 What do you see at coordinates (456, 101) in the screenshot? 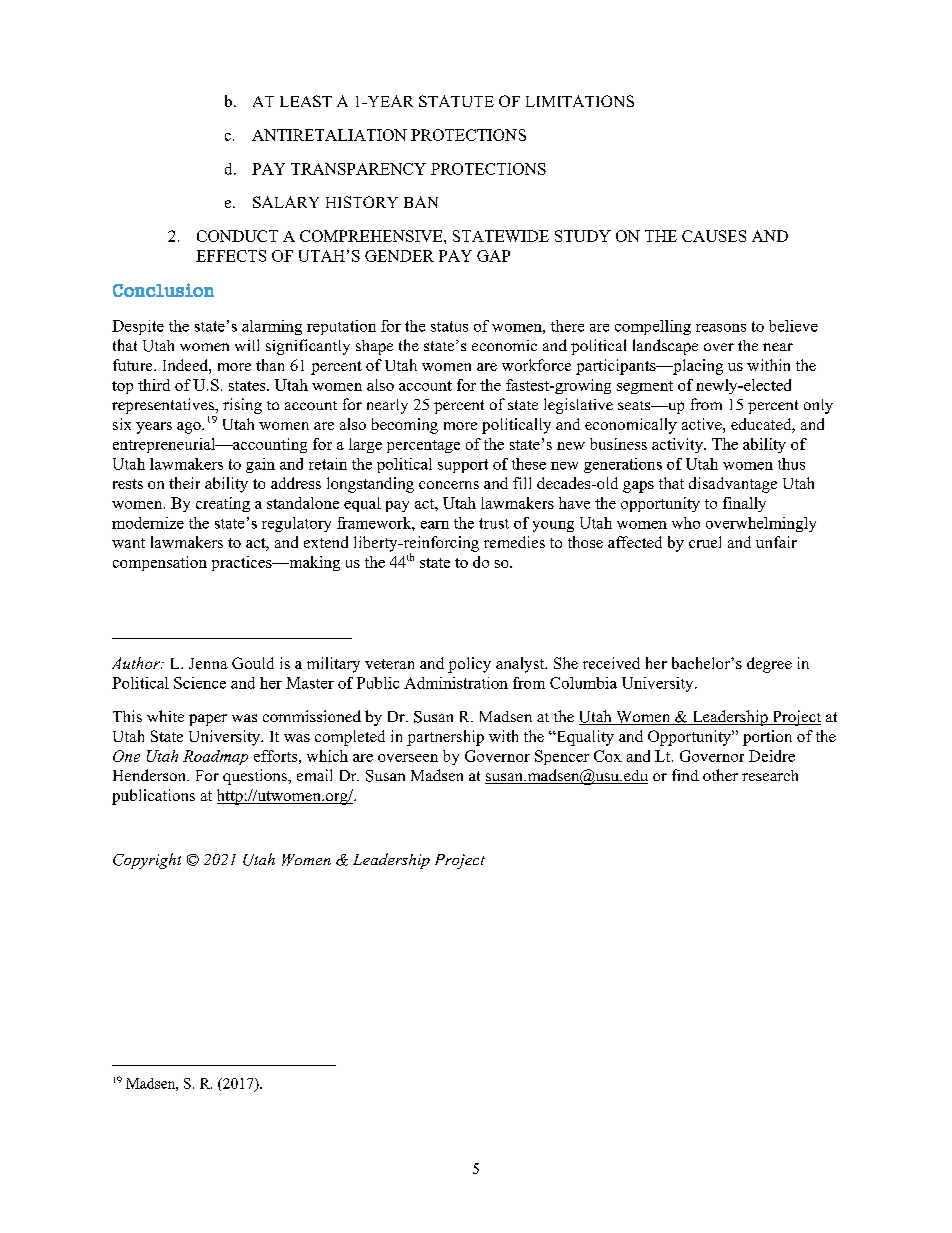
I see `STATUTE` at bounding box center [456, 101].
